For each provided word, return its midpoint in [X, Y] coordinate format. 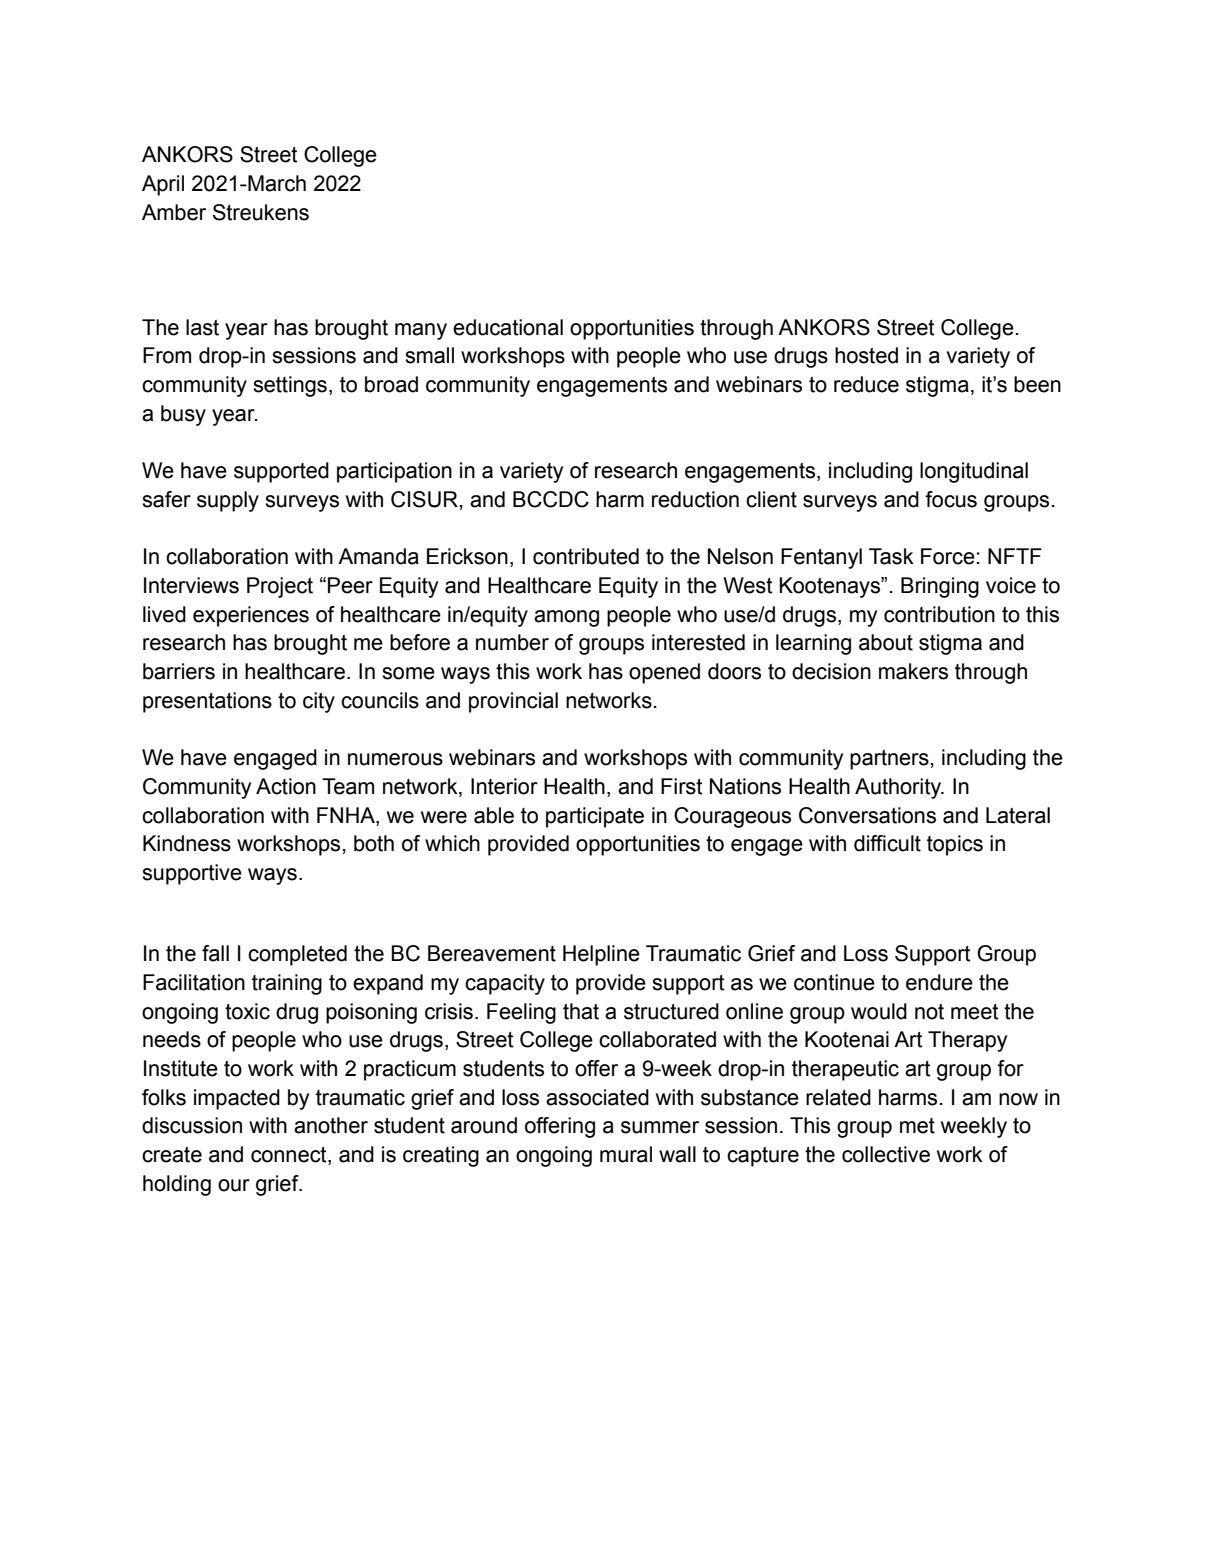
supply [228, 501]
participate [595, 817]
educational [508, 327]
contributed [586, 556]
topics [955, 845]
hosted [866, 355]
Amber [174, 212]
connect [290, 1156]
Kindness [187, 843]
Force [948, 556]
